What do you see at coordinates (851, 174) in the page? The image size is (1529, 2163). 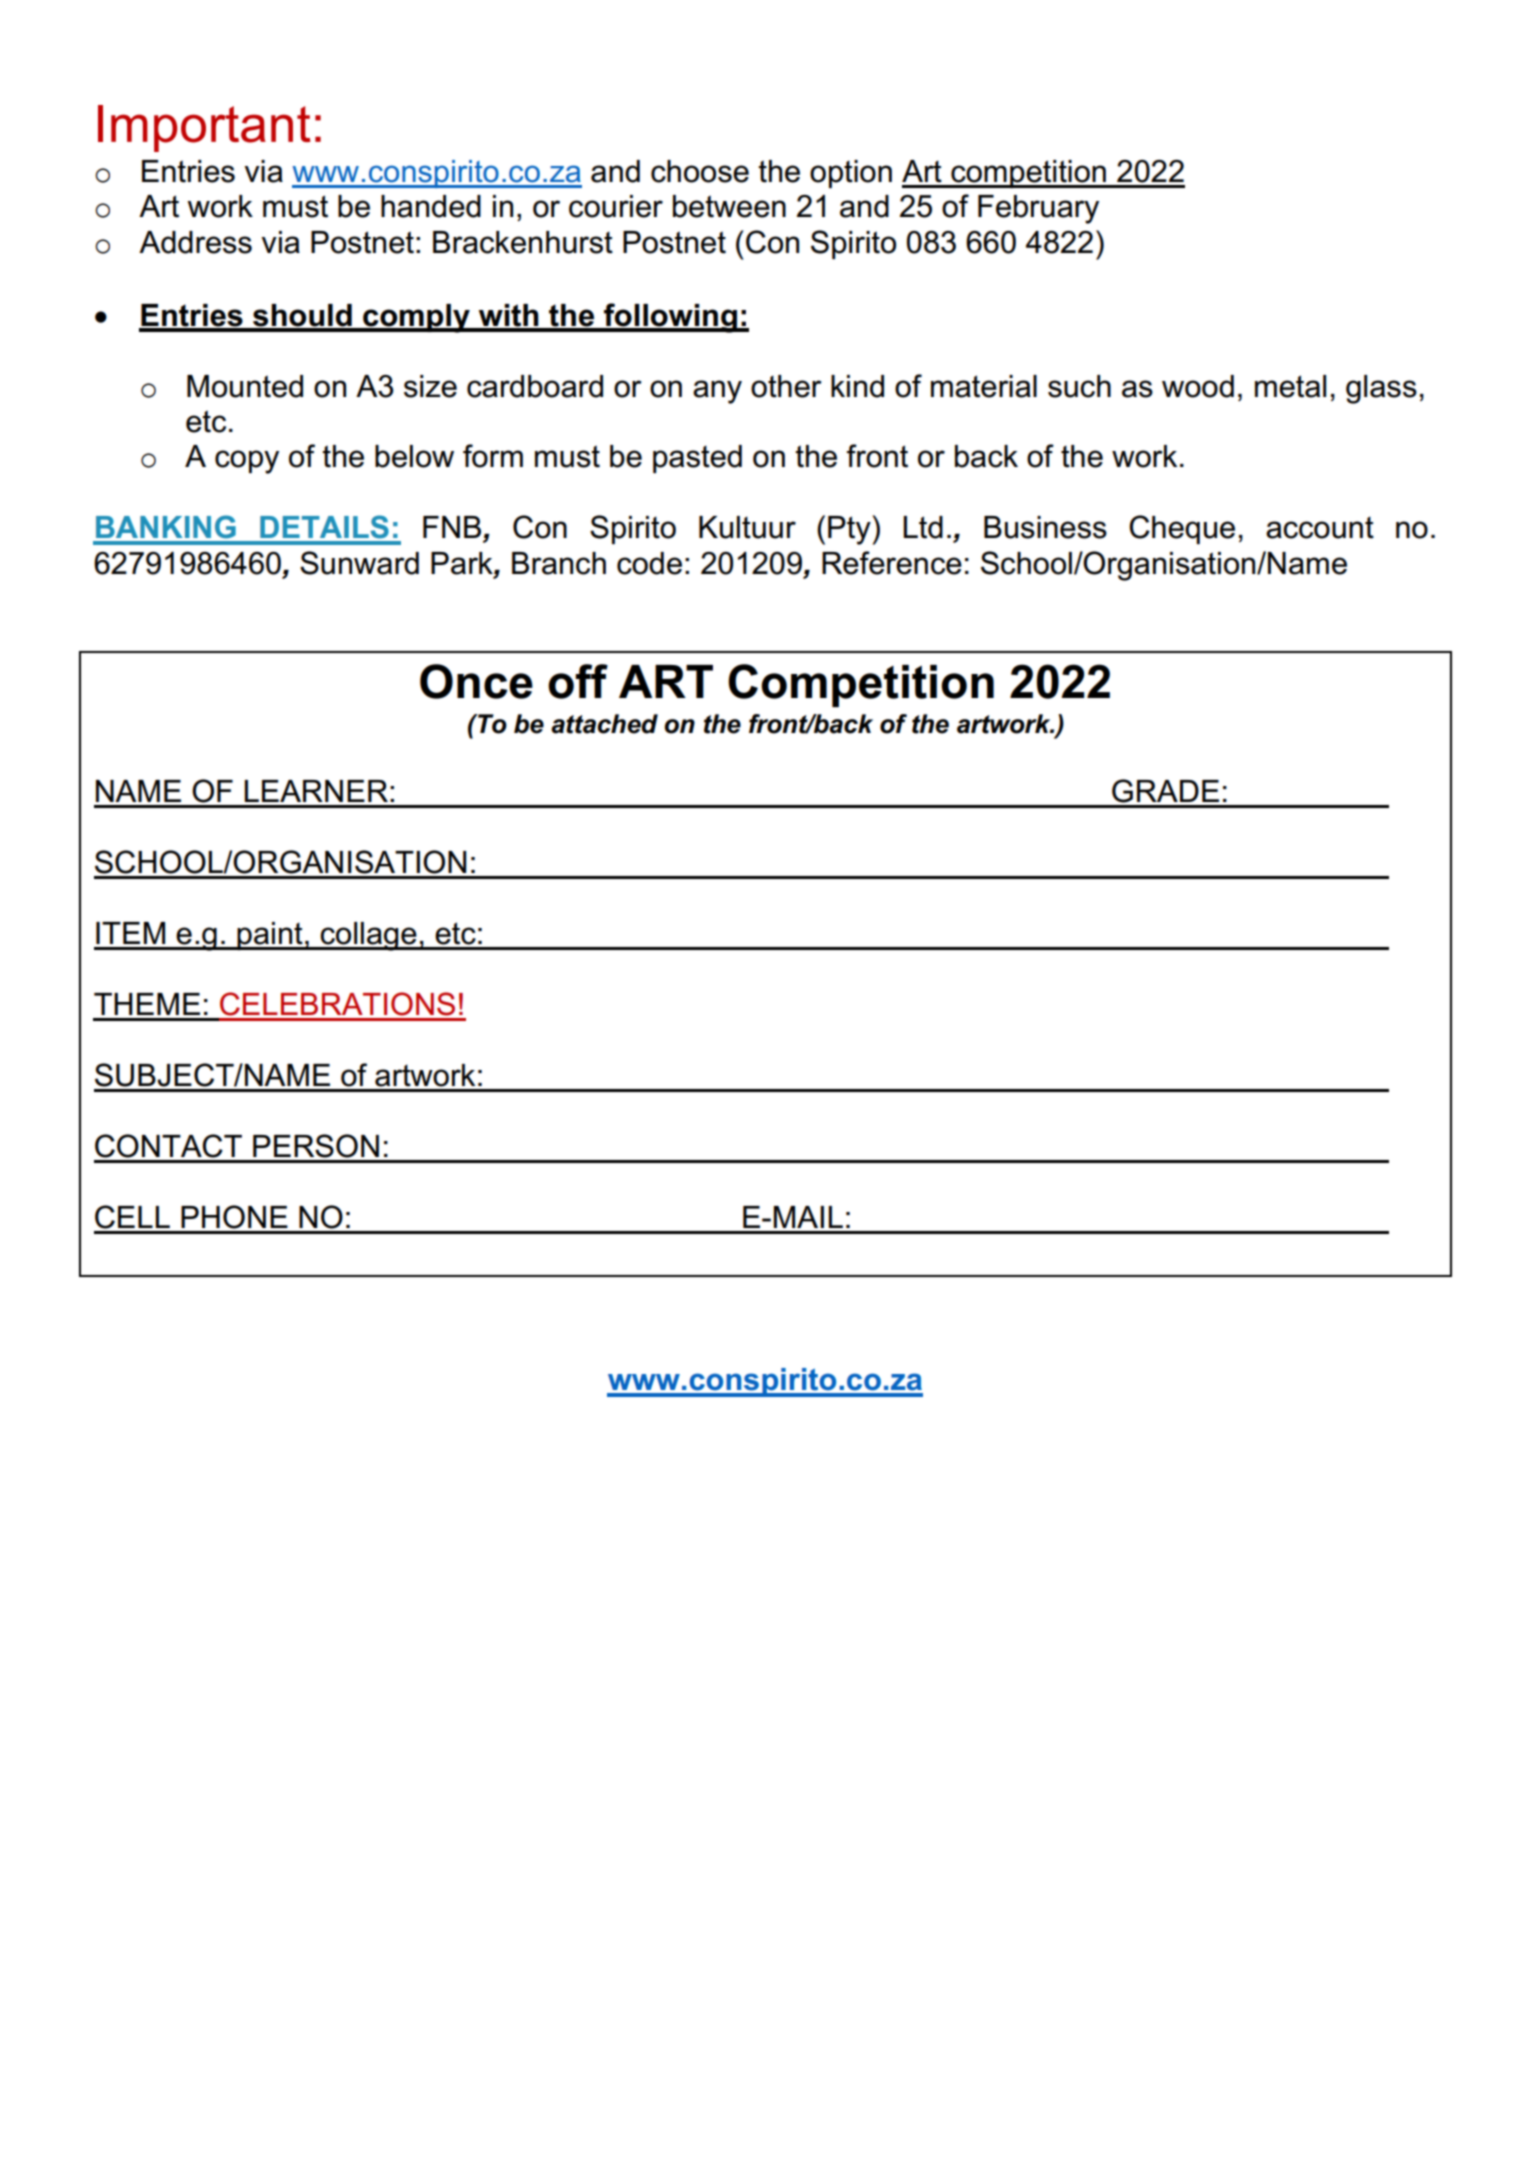 I see `option` at bounding box center [851, 174].
